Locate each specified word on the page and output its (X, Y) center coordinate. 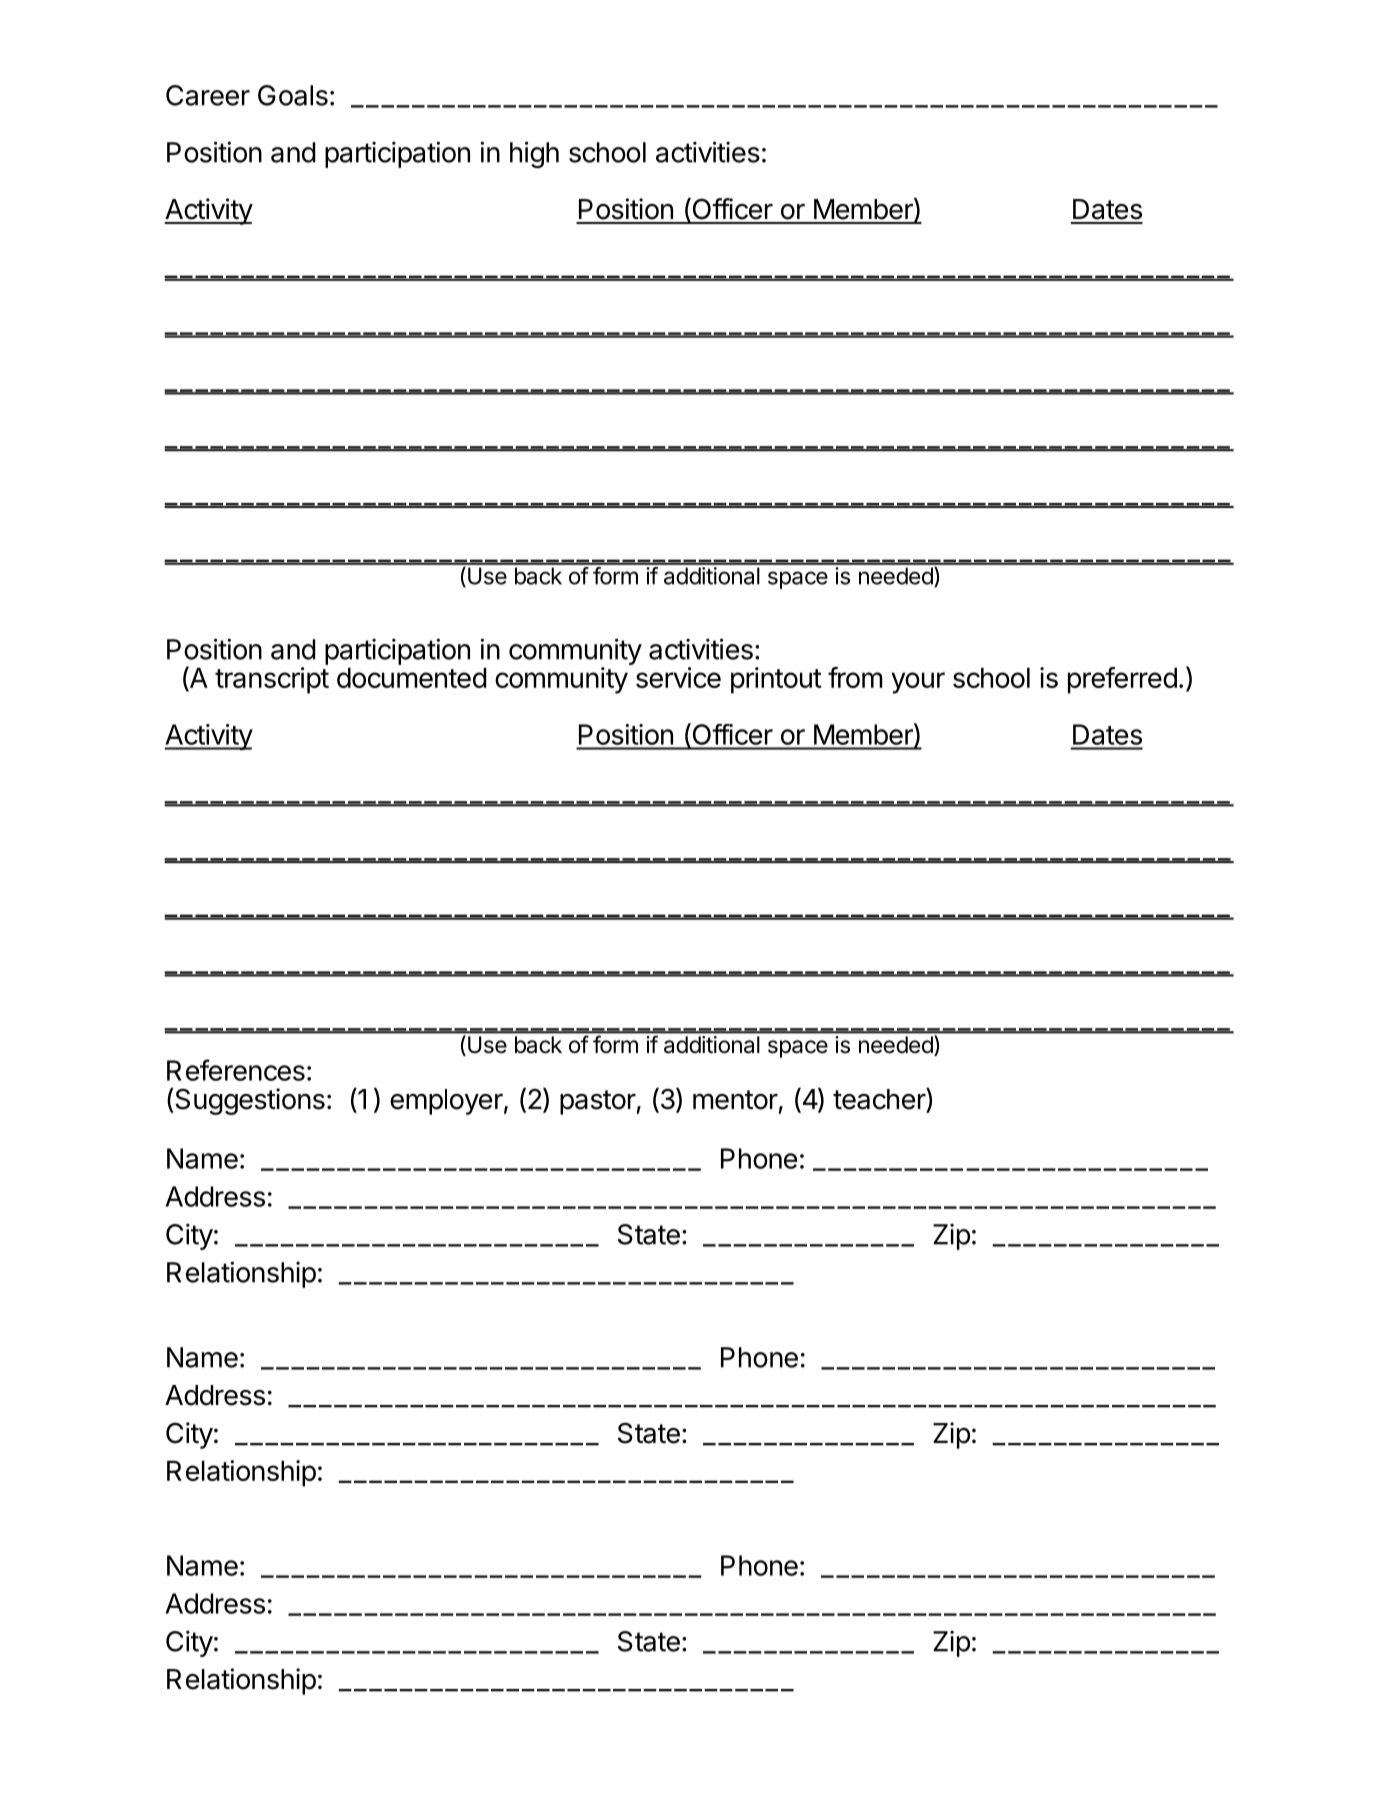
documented (411, 677)
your (918, 683)
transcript (272, 680)
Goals (293, 95)
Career (208, 95)
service (678, 677)
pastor (598, 1102)
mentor (735, 1100)
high (534, 154)
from (855, 677)
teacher (880, 1099)
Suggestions (249, 1101)
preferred (1122, 680)
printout (776, 680)
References (236, 1070)
